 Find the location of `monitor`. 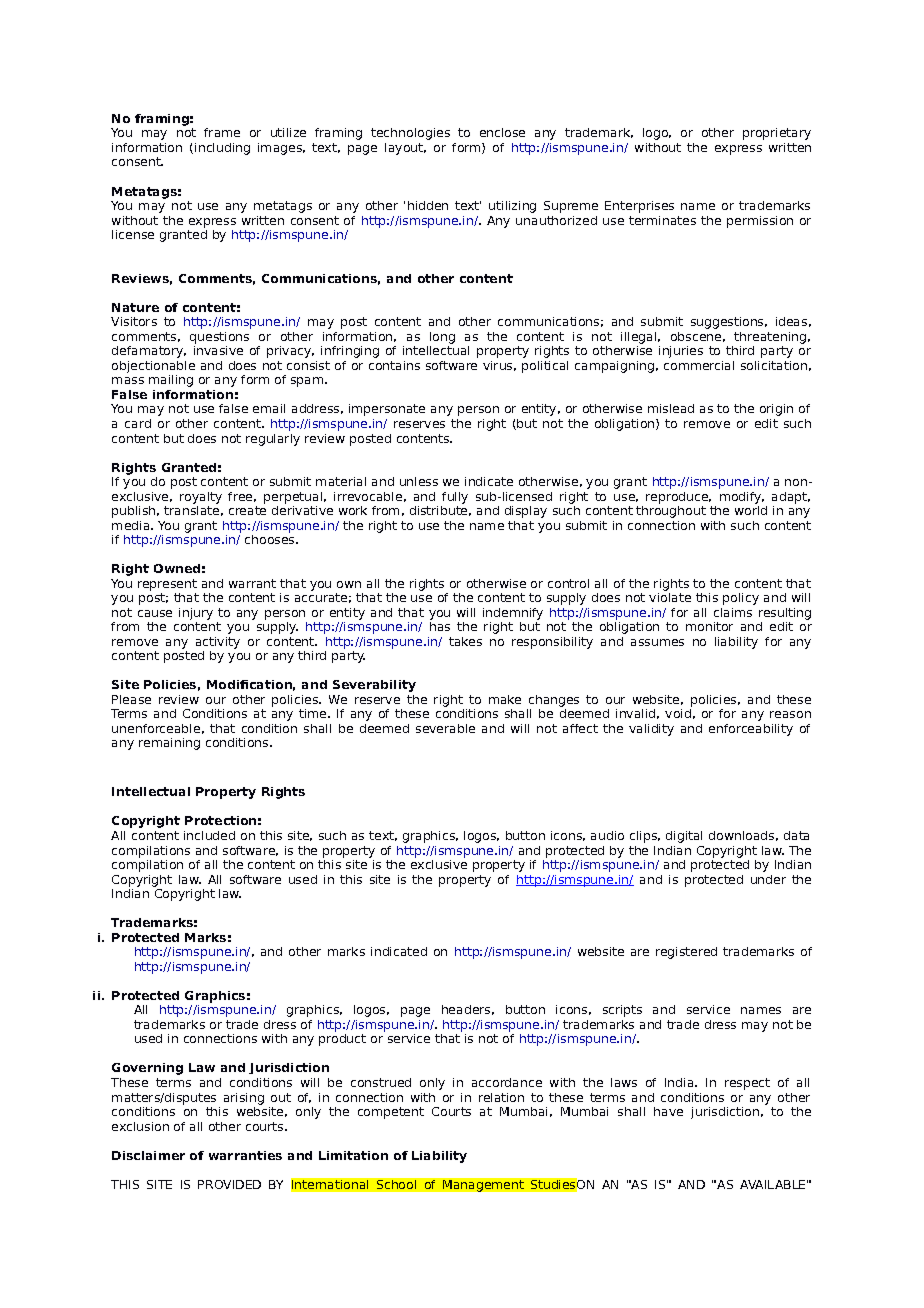

monitor is located at coordinates (709, 626).
